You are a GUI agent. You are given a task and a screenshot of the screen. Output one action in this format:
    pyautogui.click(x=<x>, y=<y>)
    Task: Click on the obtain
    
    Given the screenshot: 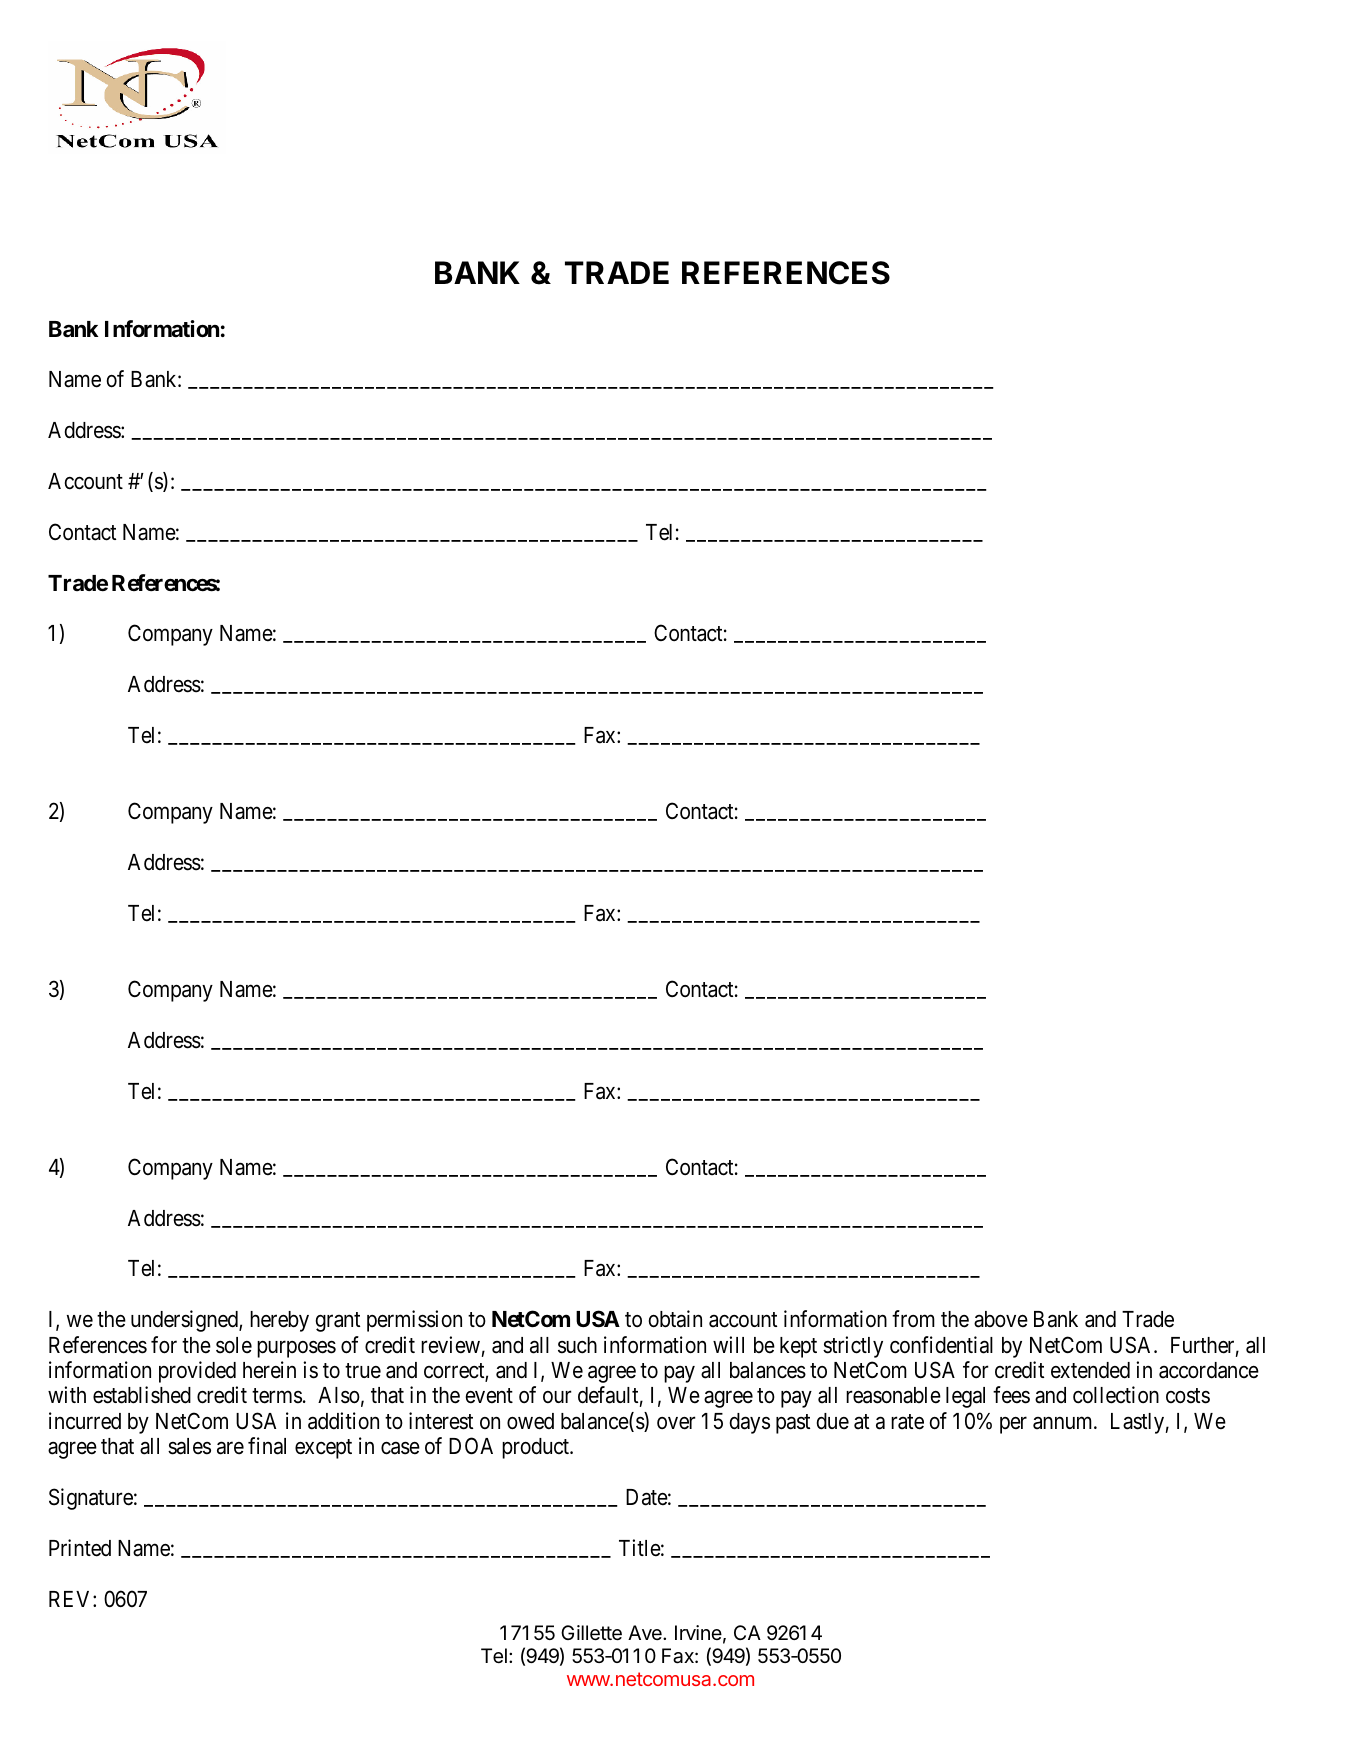 What is the action you would take?
    pyautogui.click(x=675, y=1319)
